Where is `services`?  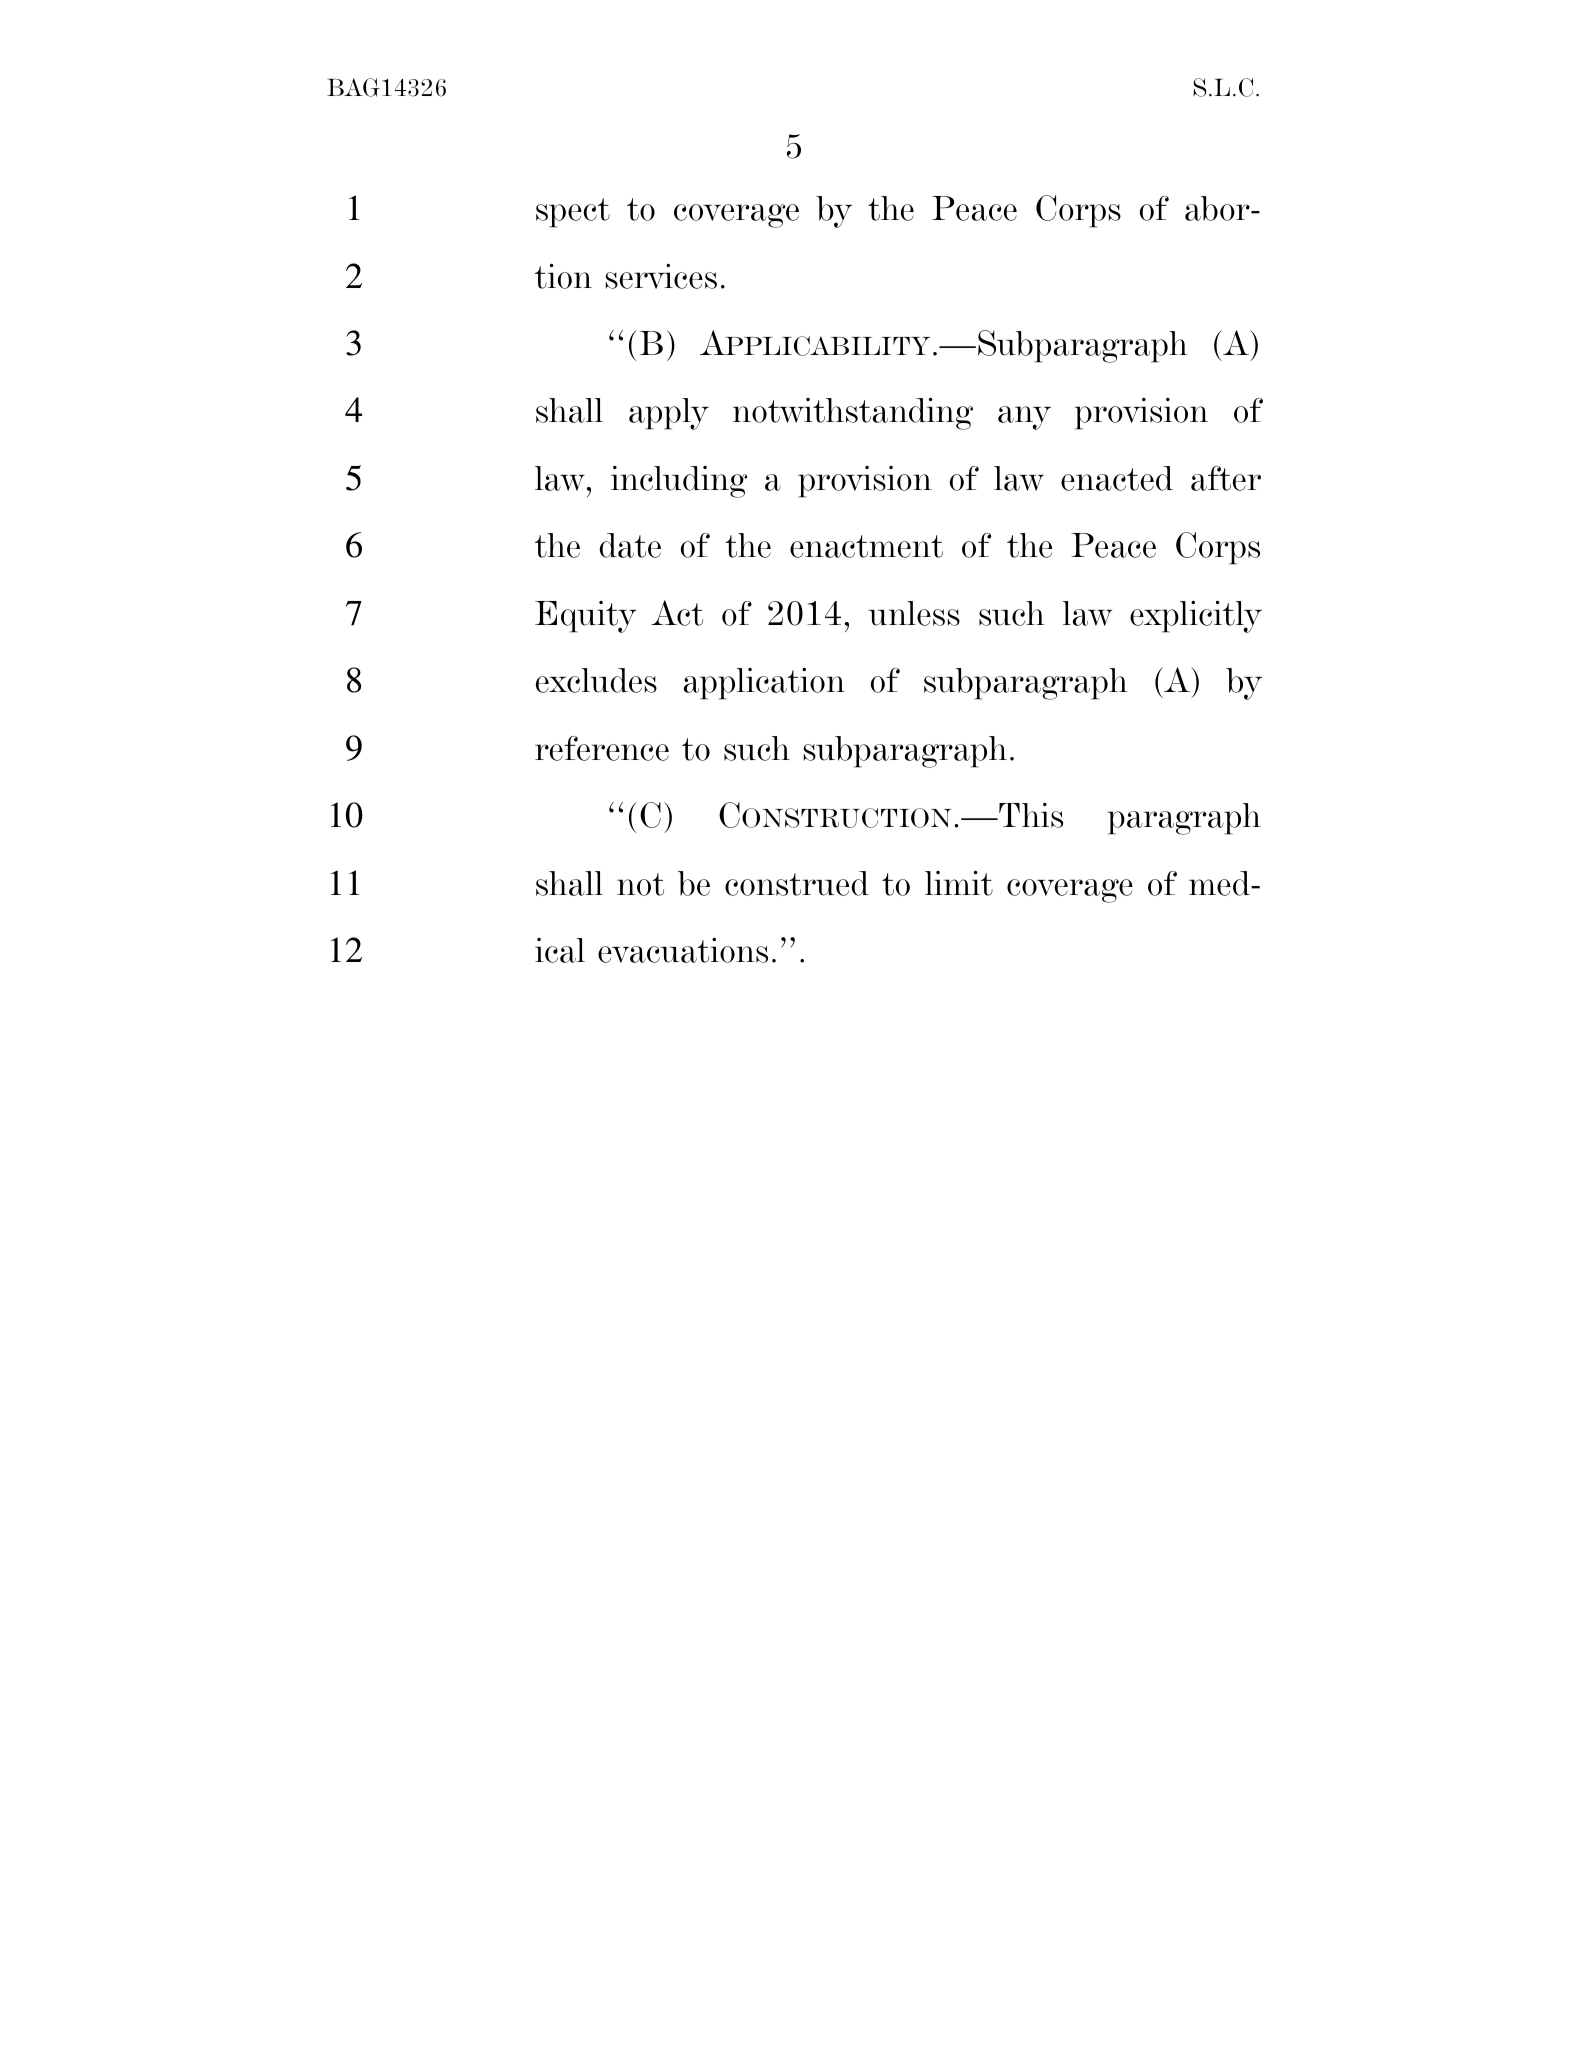 services is located at coordinates (661, 276).
